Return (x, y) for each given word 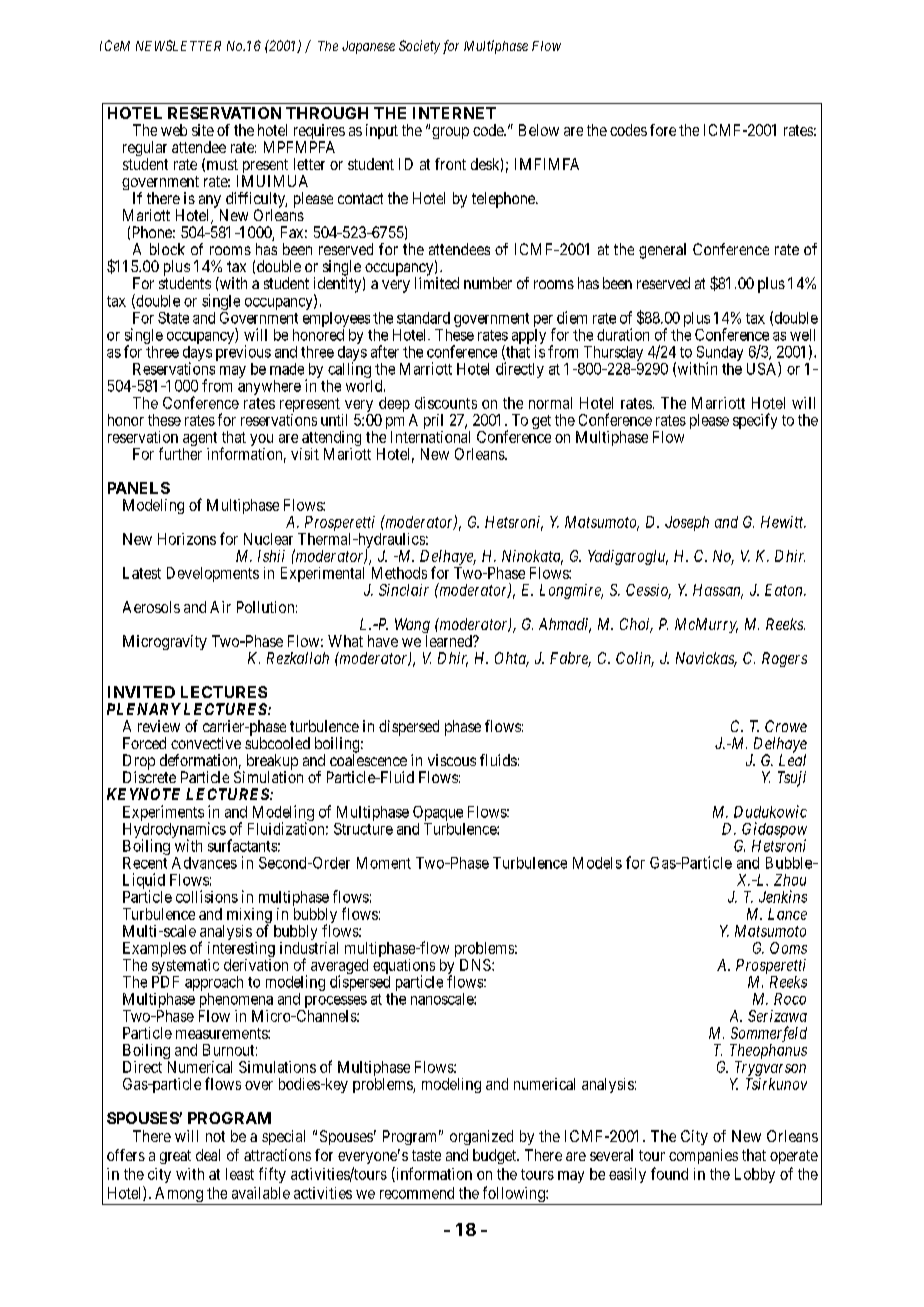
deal (208, 1155)
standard (423, 318)
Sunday (720, 354)
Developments (213, 574)
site (203, 130)
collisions (207, 896)
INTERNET (454, 113)
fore (663, 130)
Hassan (718, 591)
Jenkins (783, 896)
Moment (384, 863)
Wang (412, 627)
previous (243, 353)
